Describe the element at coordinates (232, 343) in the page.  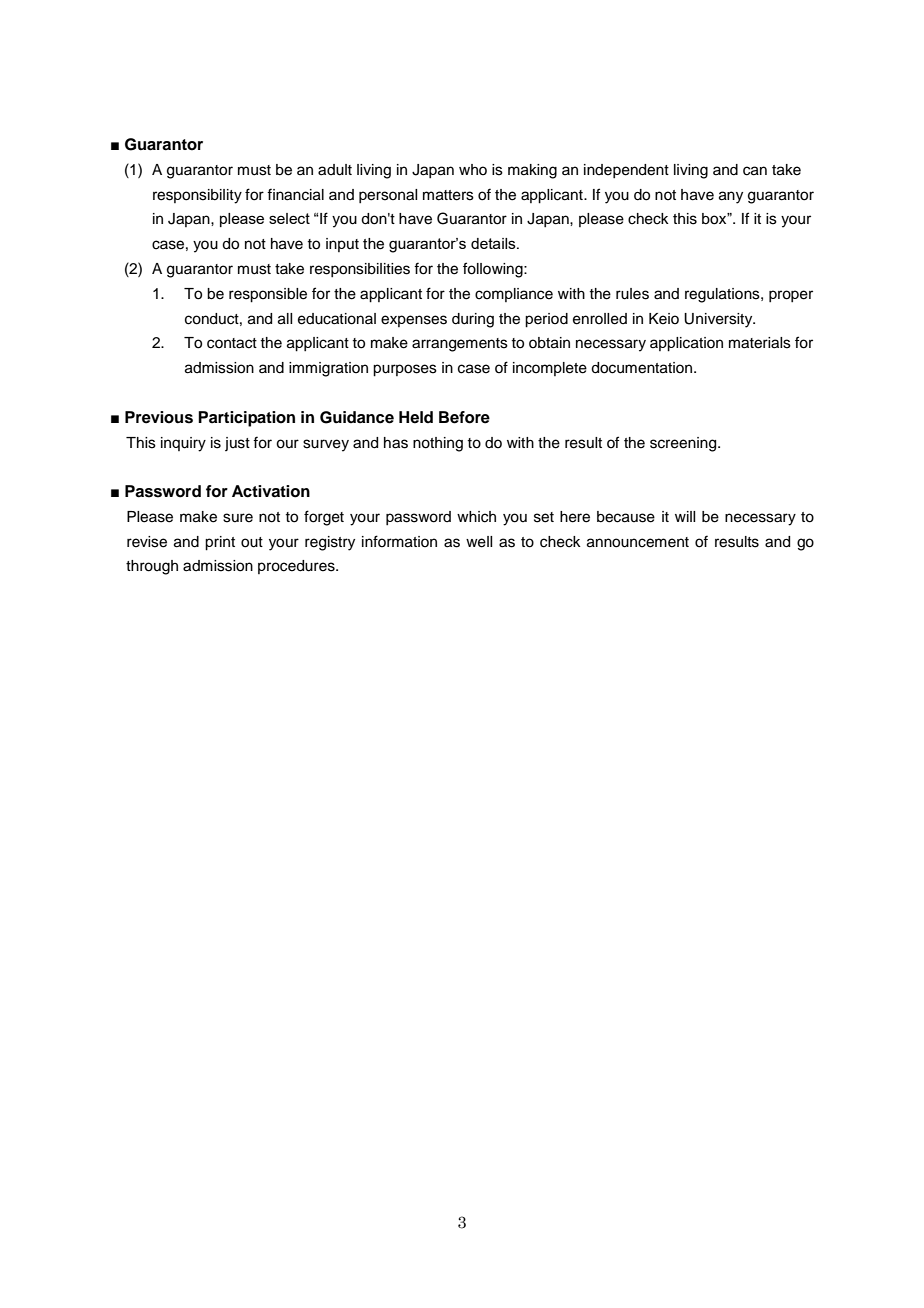
I see `contact` at that location.
